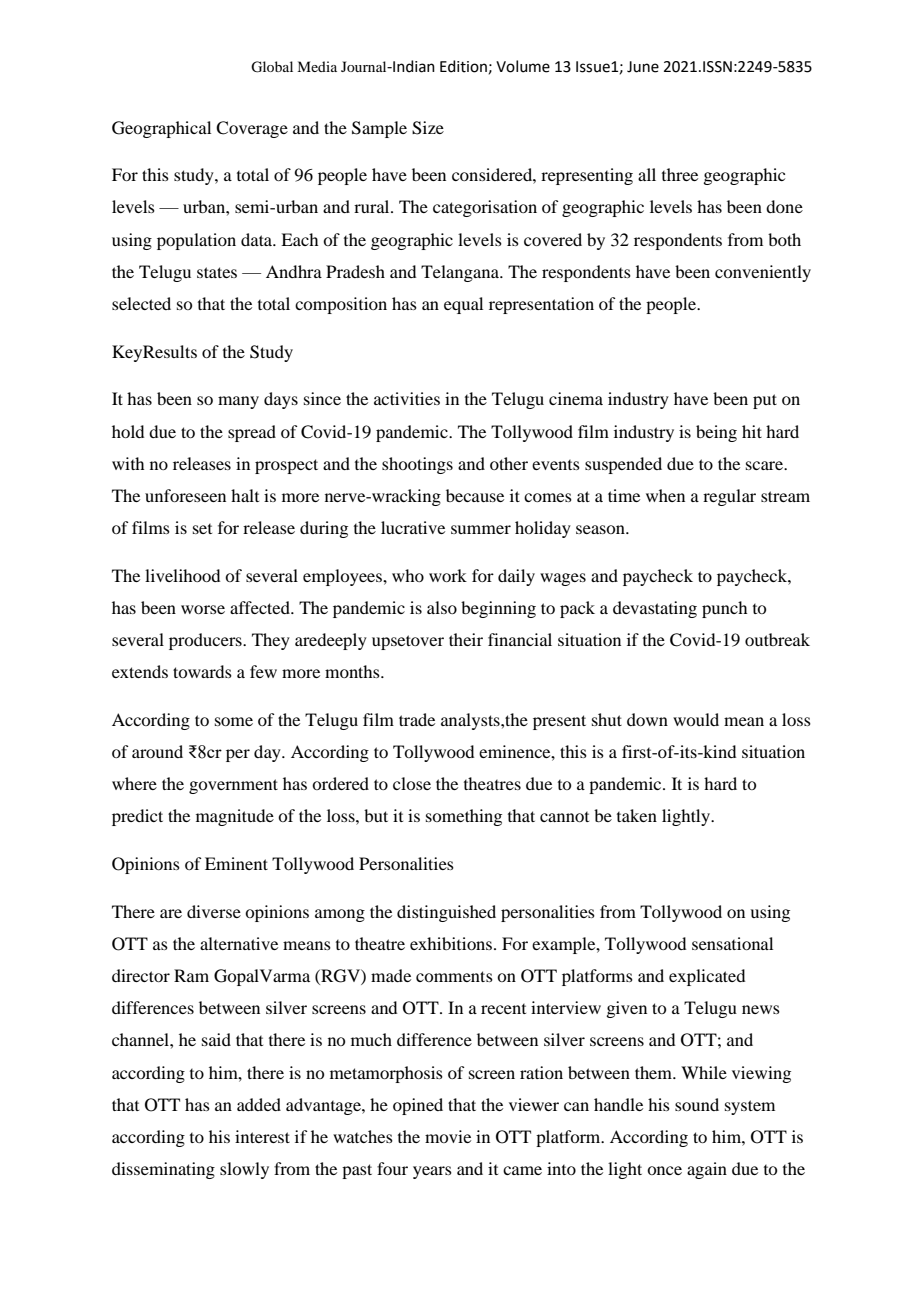 The height and width of the screenshot is (1308, 924). What do you see at coordinates (236, 863) in the screenshot?
I see `Eminent` at bounding box center [236, 863].
